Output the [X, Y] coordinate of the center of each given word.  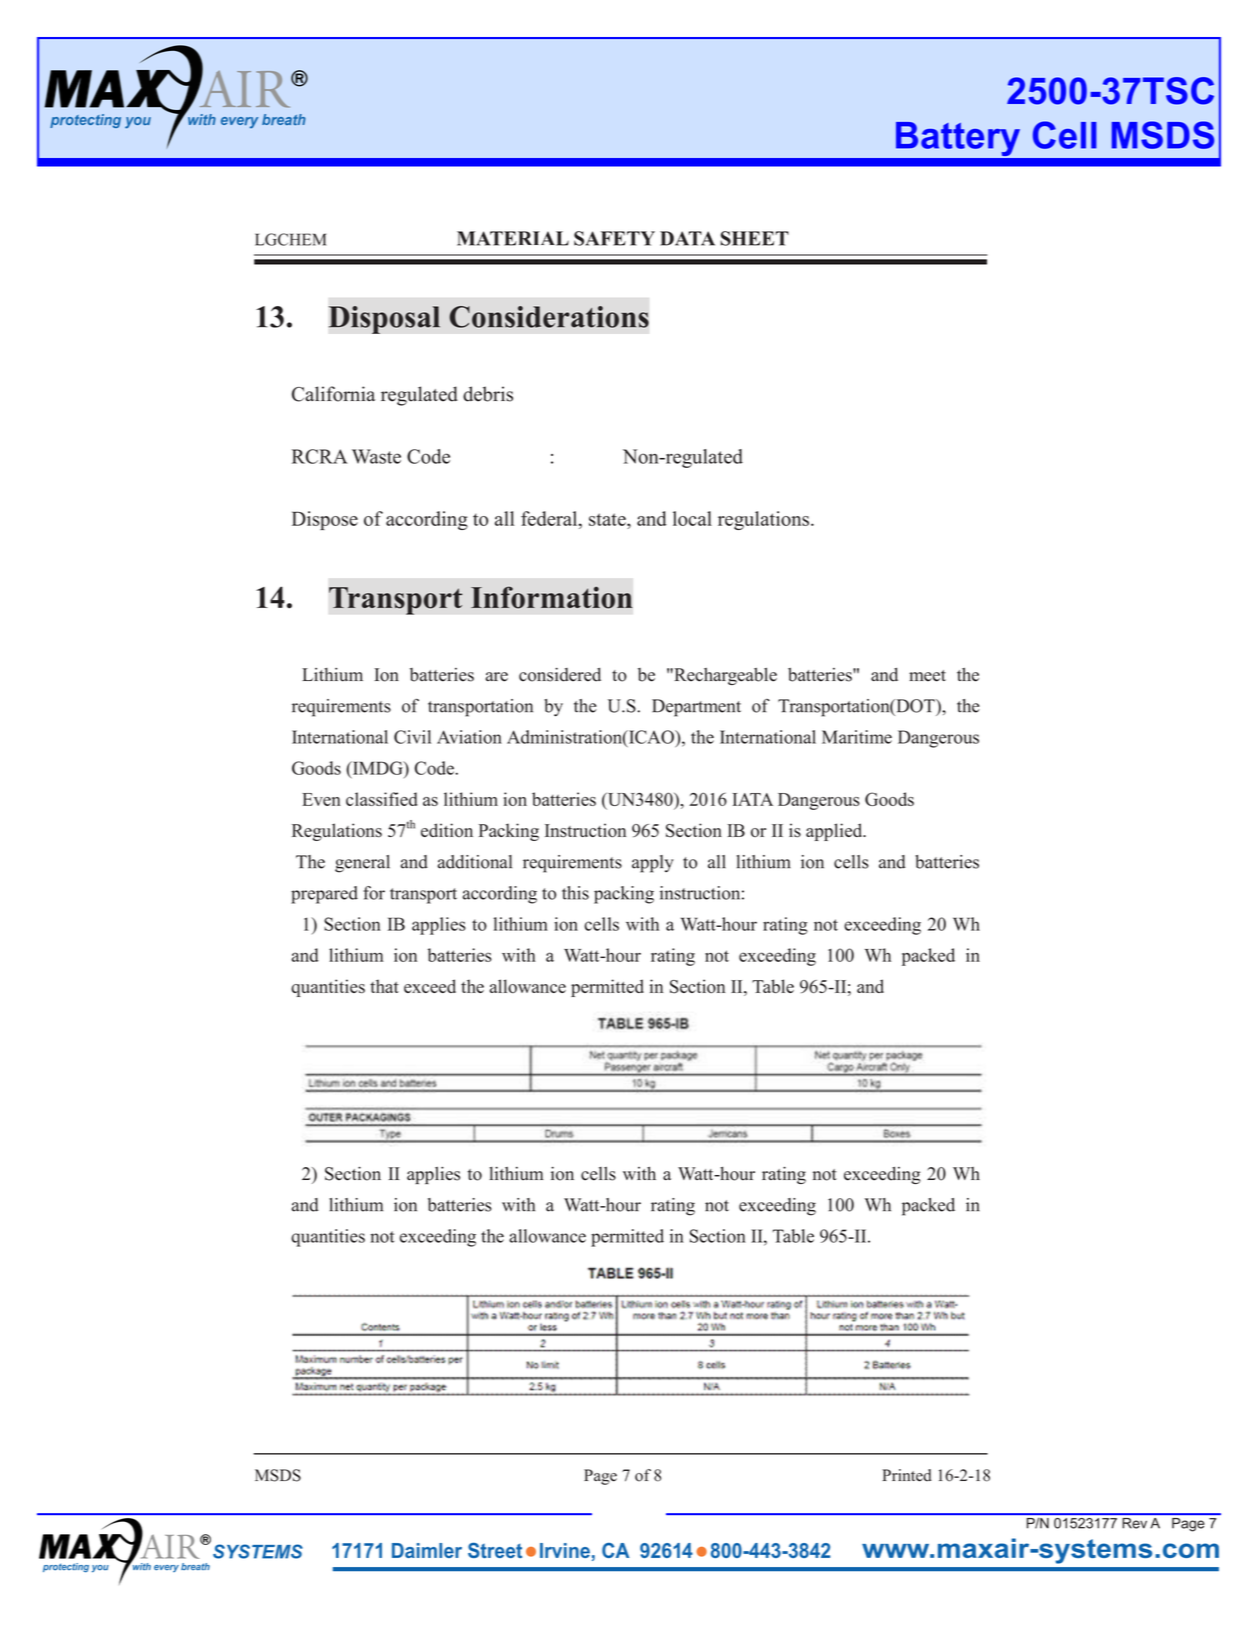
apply [653, 864]
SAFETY [614, 238]
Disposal [384, 320]
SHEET [754, 238]
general [362, 864]
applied [835, 832]
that [384, 986]
